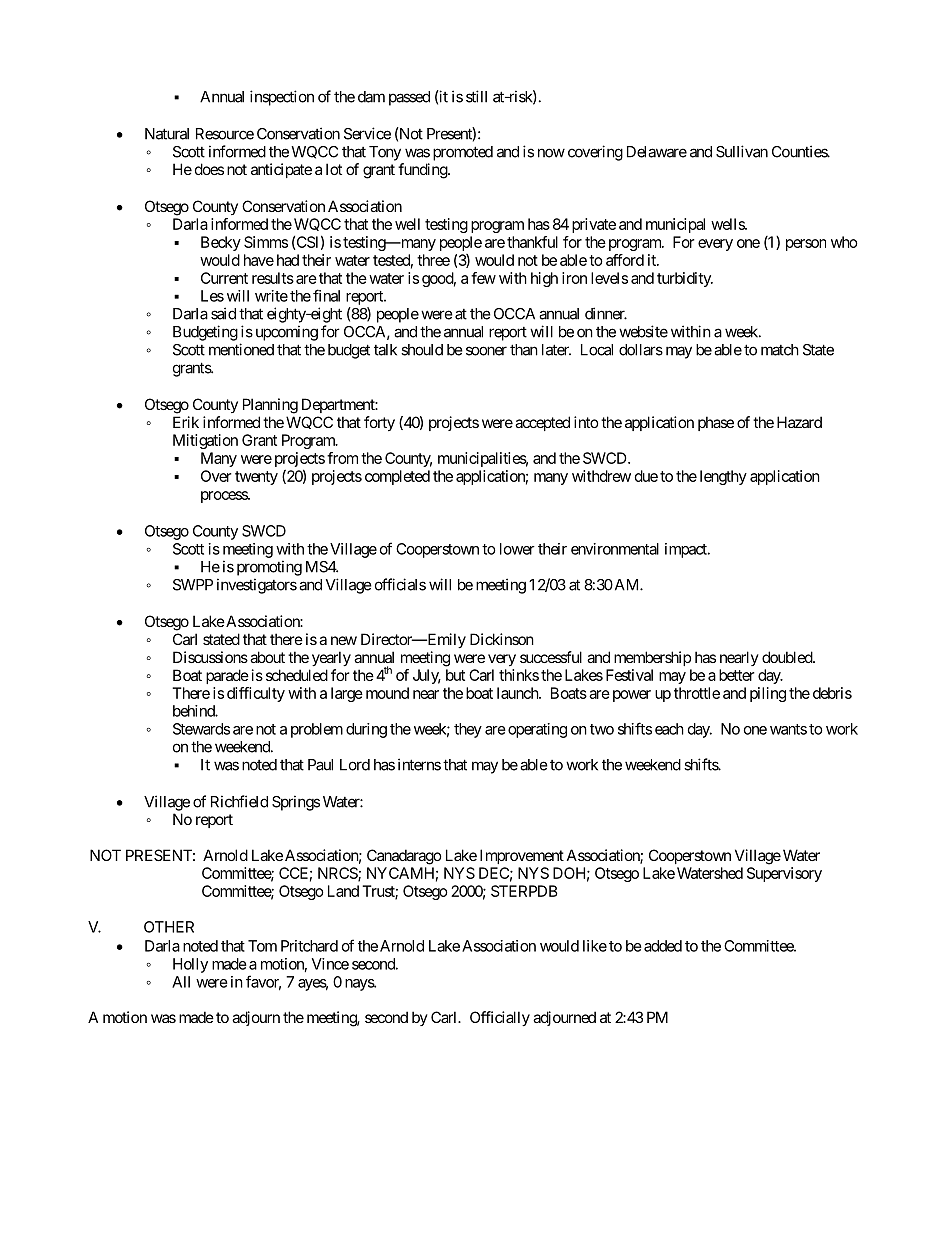  I want to click on each, so click(669, 729).
